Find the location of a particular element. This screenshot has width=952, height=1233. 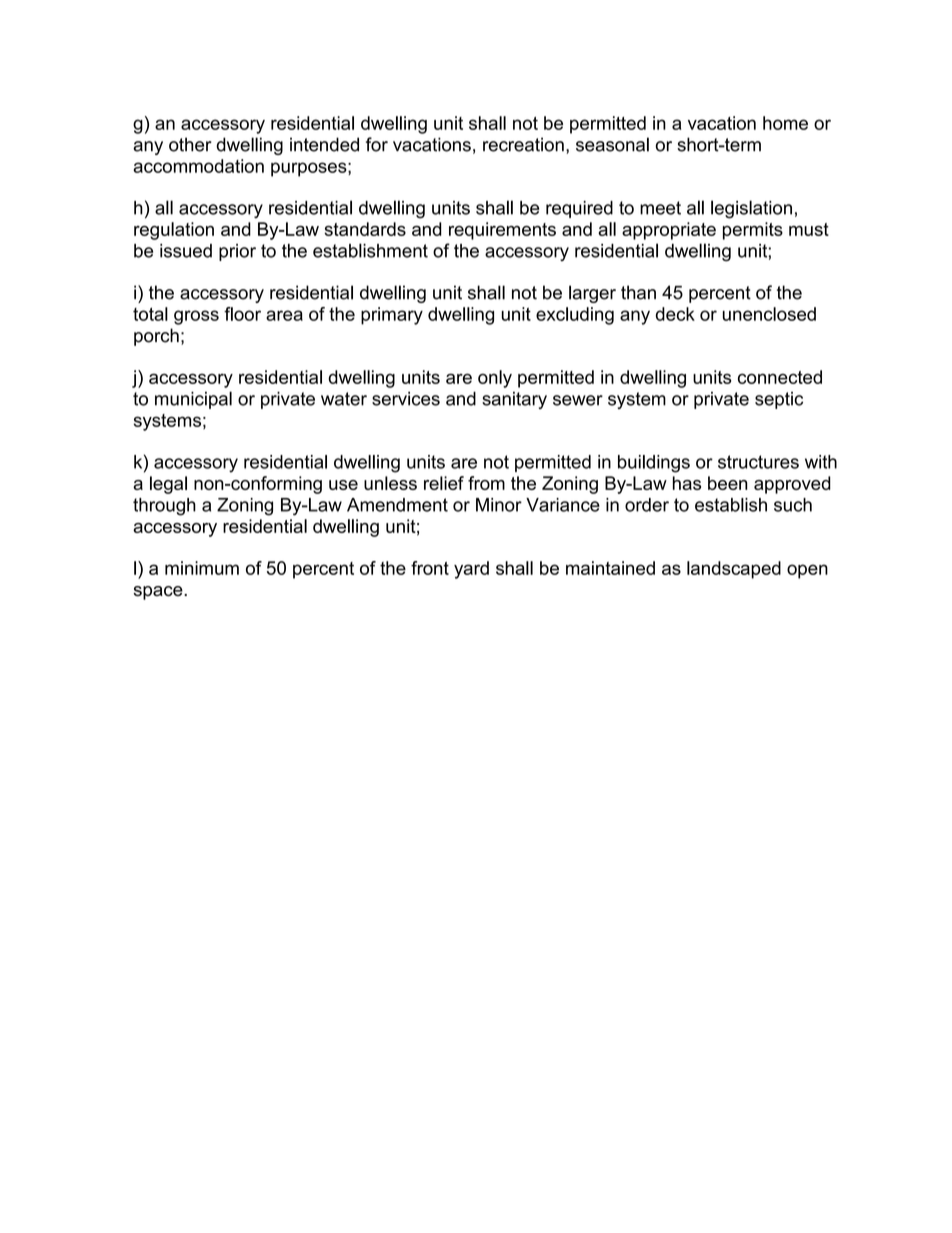

other is located at coordinates (190, 144).
